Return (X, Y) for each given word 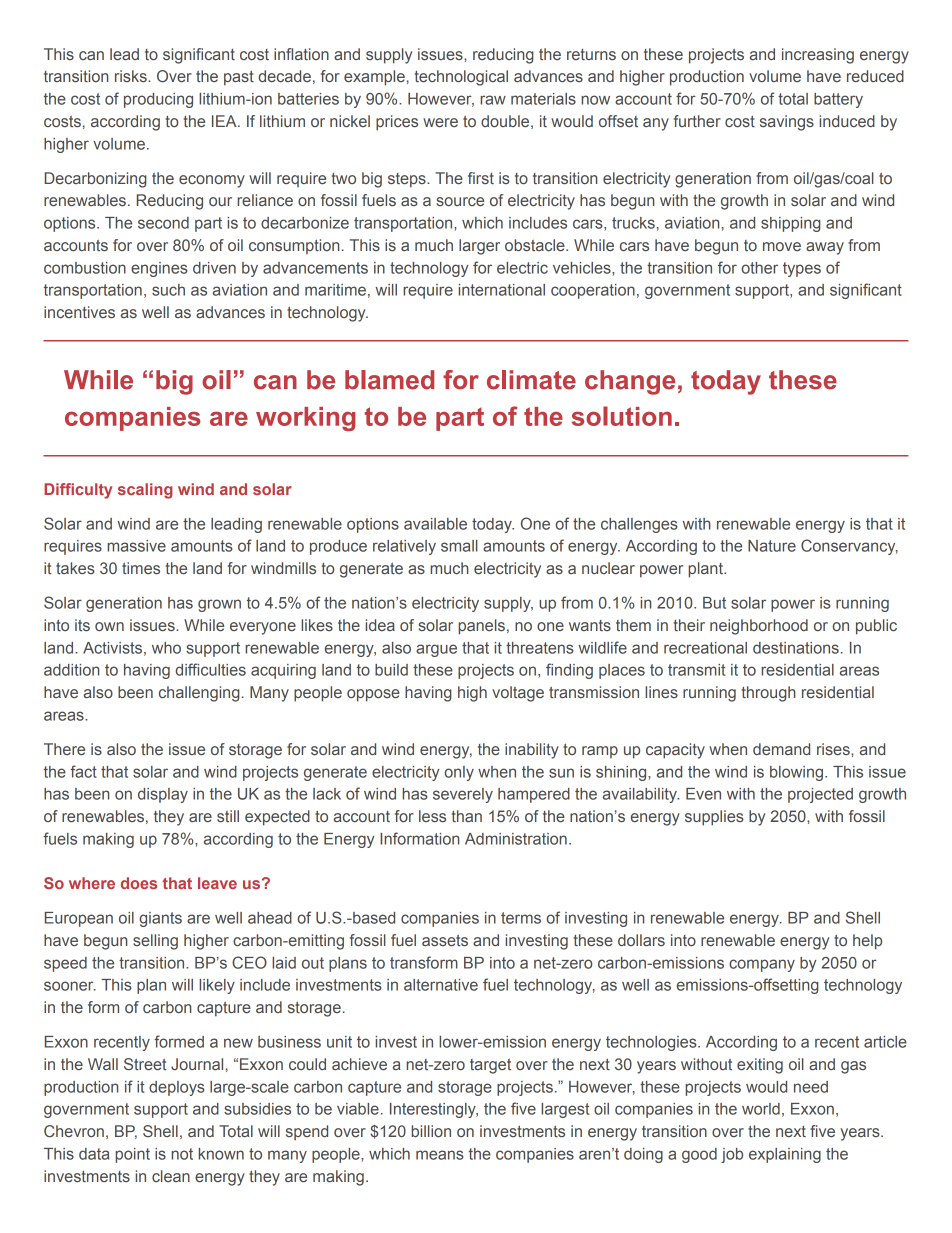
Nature (772, 546)
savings (787, 123)
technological (461, 78)
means (440, 1155)
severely (463, 795)
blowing (798, 773)
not (182, 1154)
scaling (145, 491)
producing (158, 100)
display (163, 795)
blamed (389, 380)
